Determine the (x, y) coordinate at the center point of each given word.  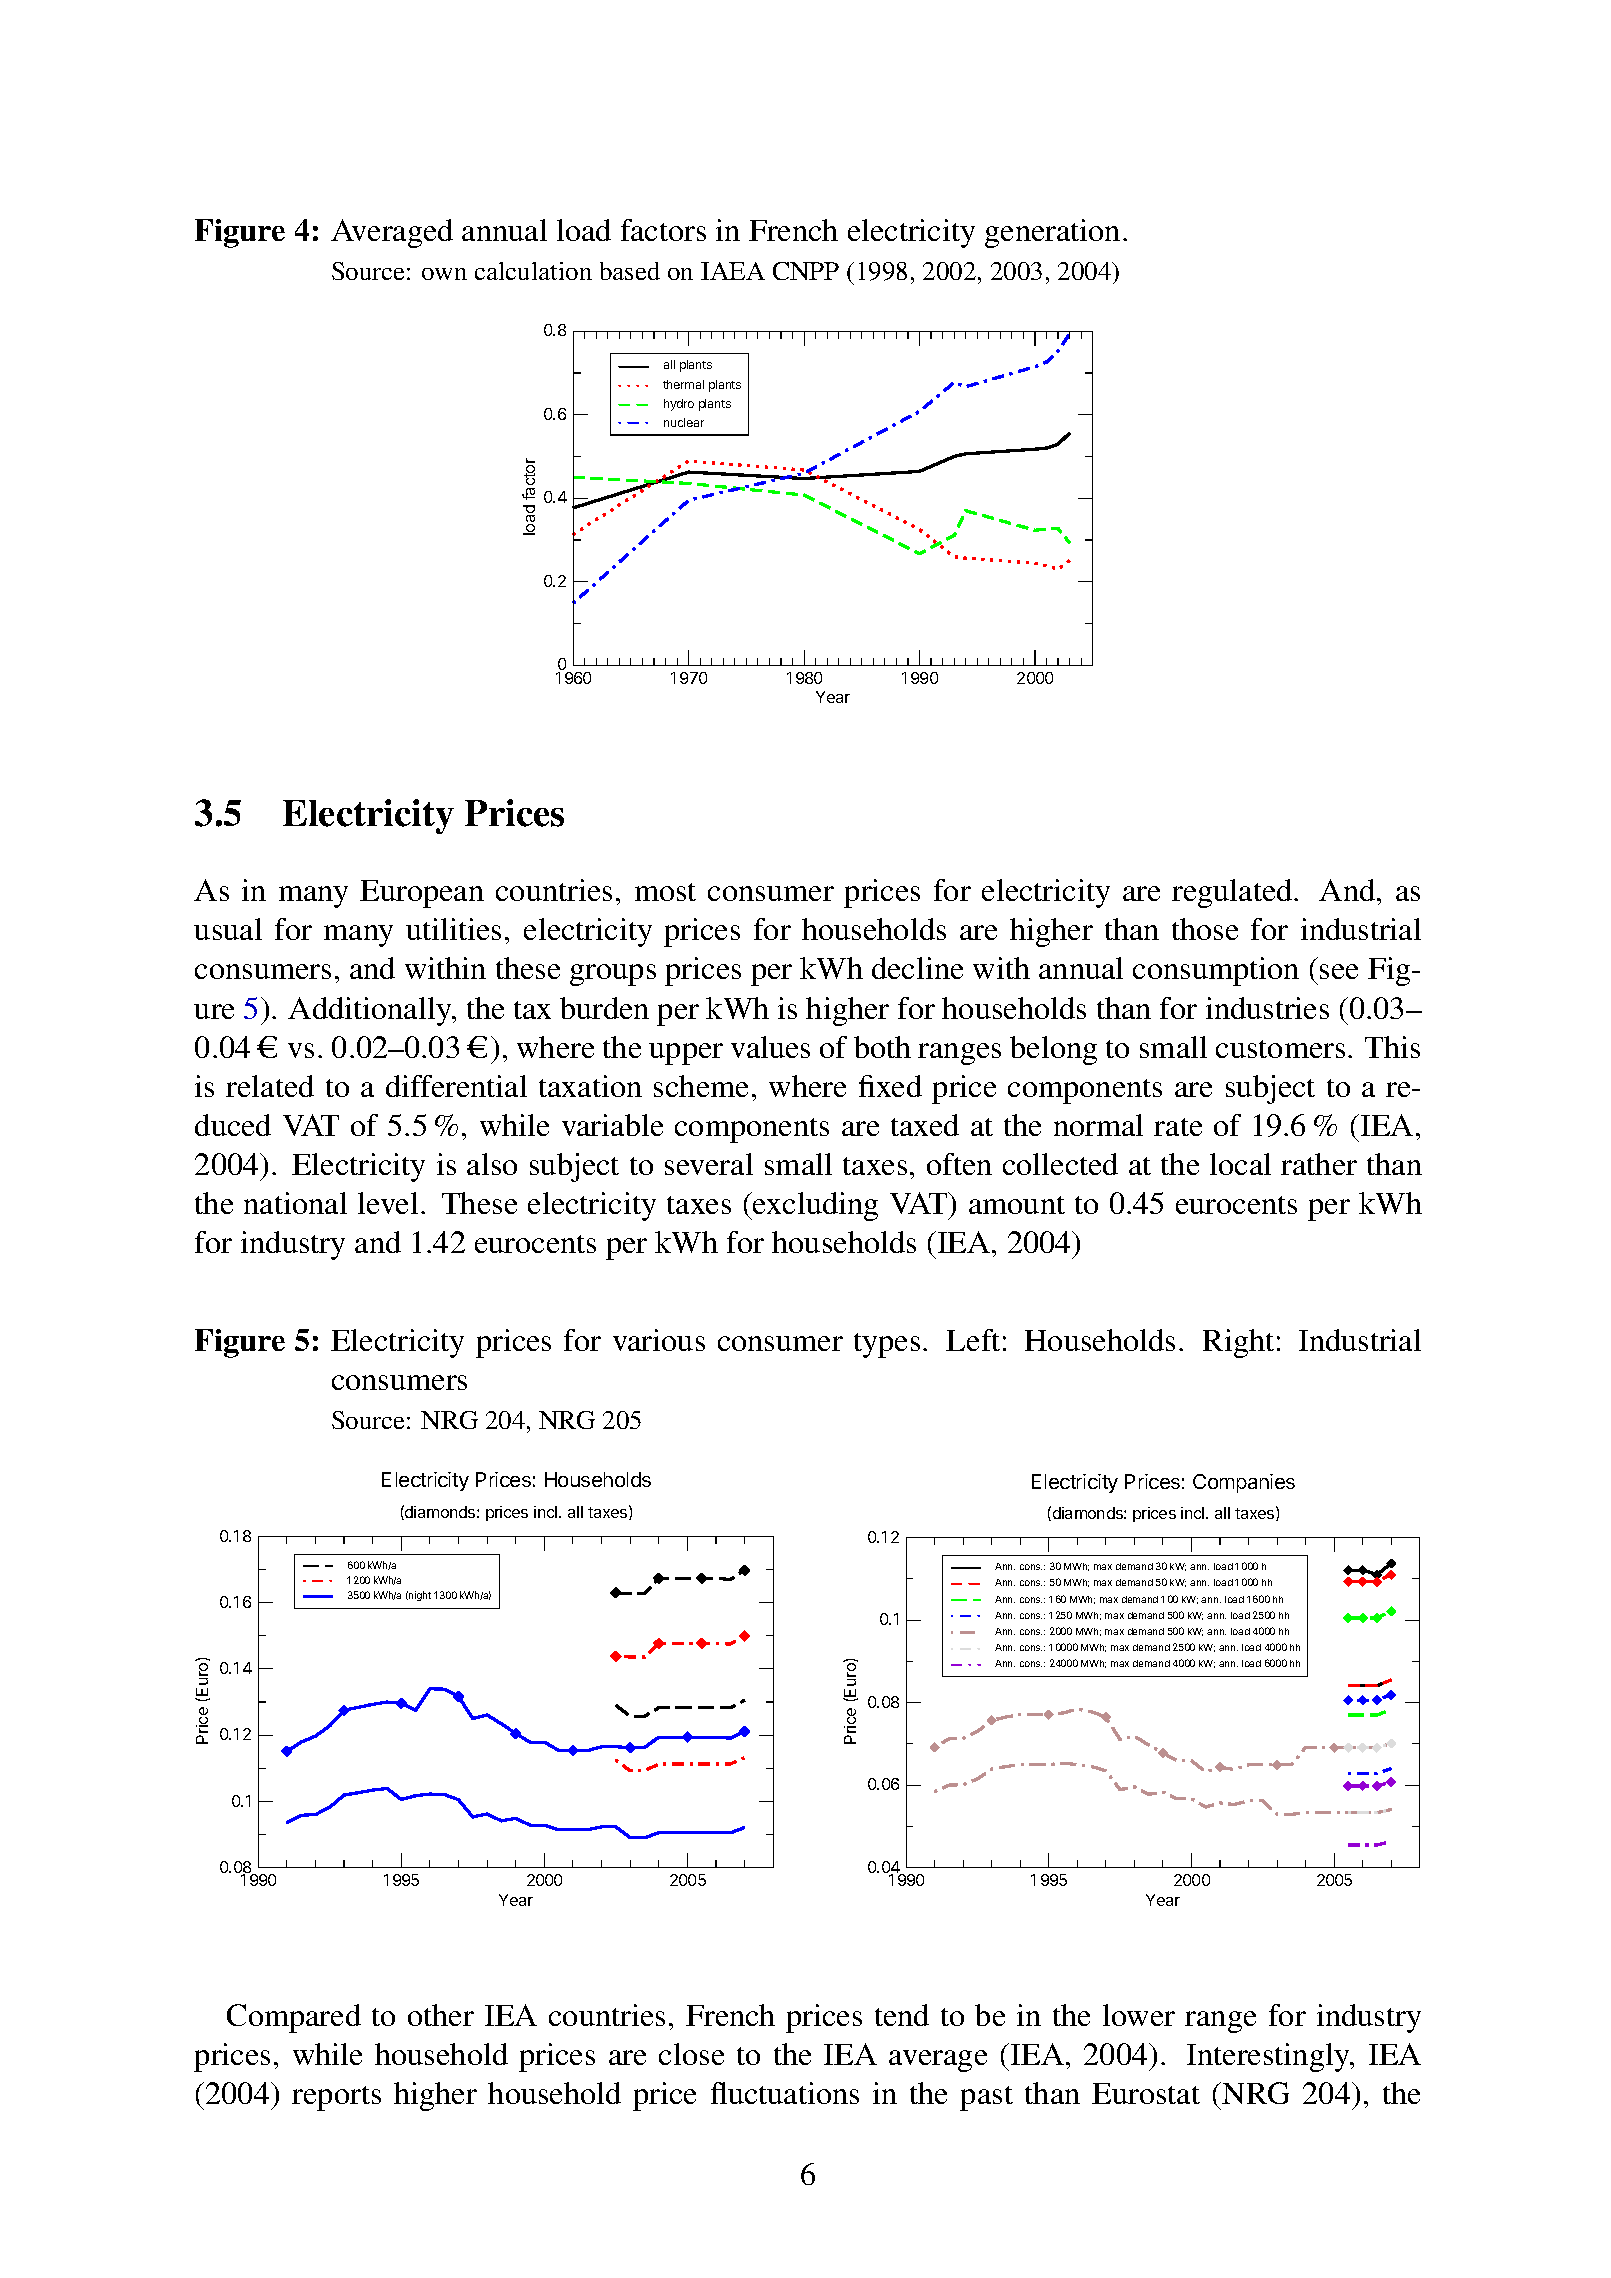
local (1240, 1164)
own (444, 274)
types (887, 1345)
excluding (814, 1206)
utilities (453, 929)
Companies (1244, 1483)
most (665, 892)
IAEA (733, 271)
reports (336, 2098)
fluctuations (785, 2093)
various (659, 1340)
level (388, 1203)
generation (1052, 233)
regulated (1233, 893)
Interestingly (1269, 2057)
